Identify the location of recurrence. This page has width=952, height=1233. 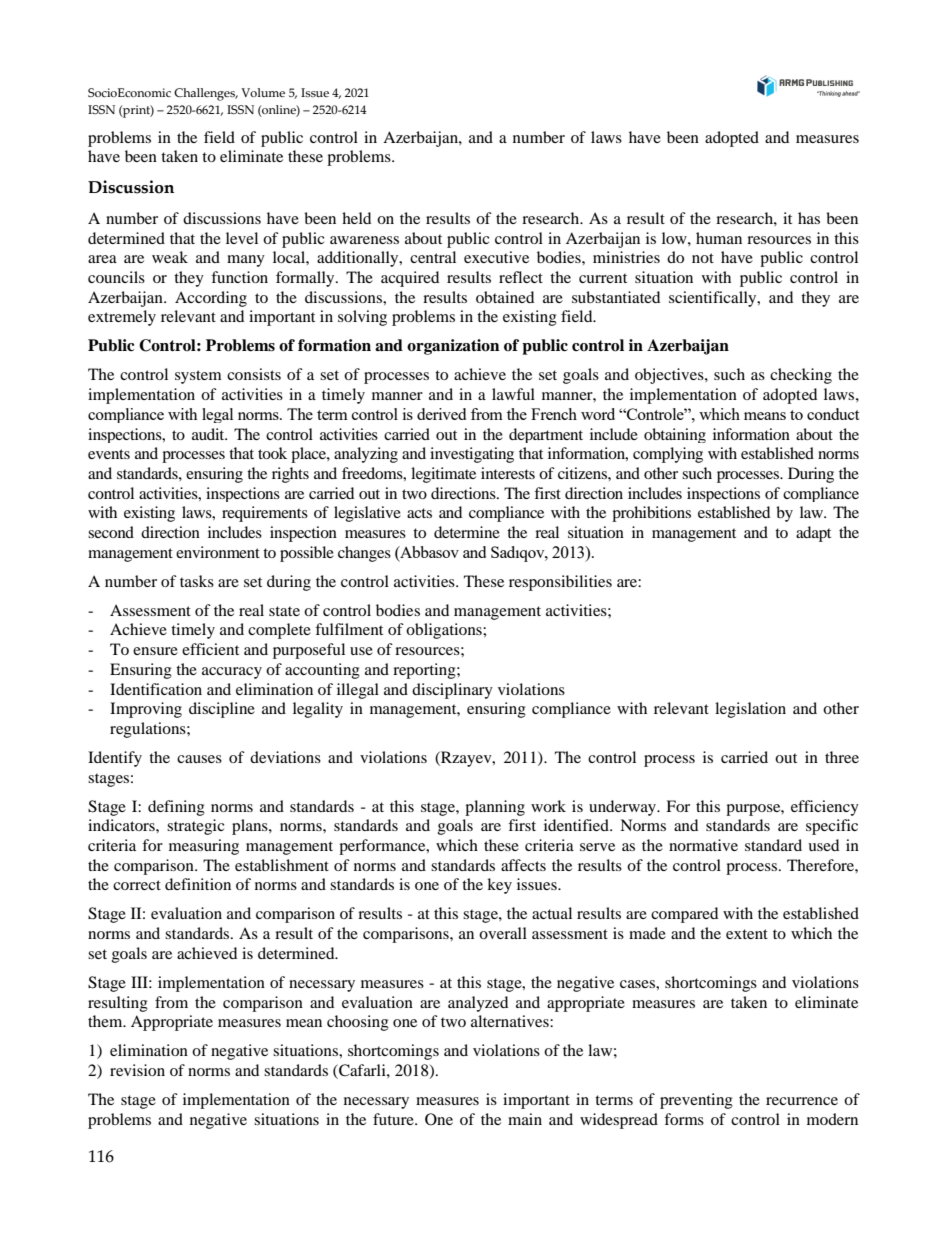
(802, 1101).
